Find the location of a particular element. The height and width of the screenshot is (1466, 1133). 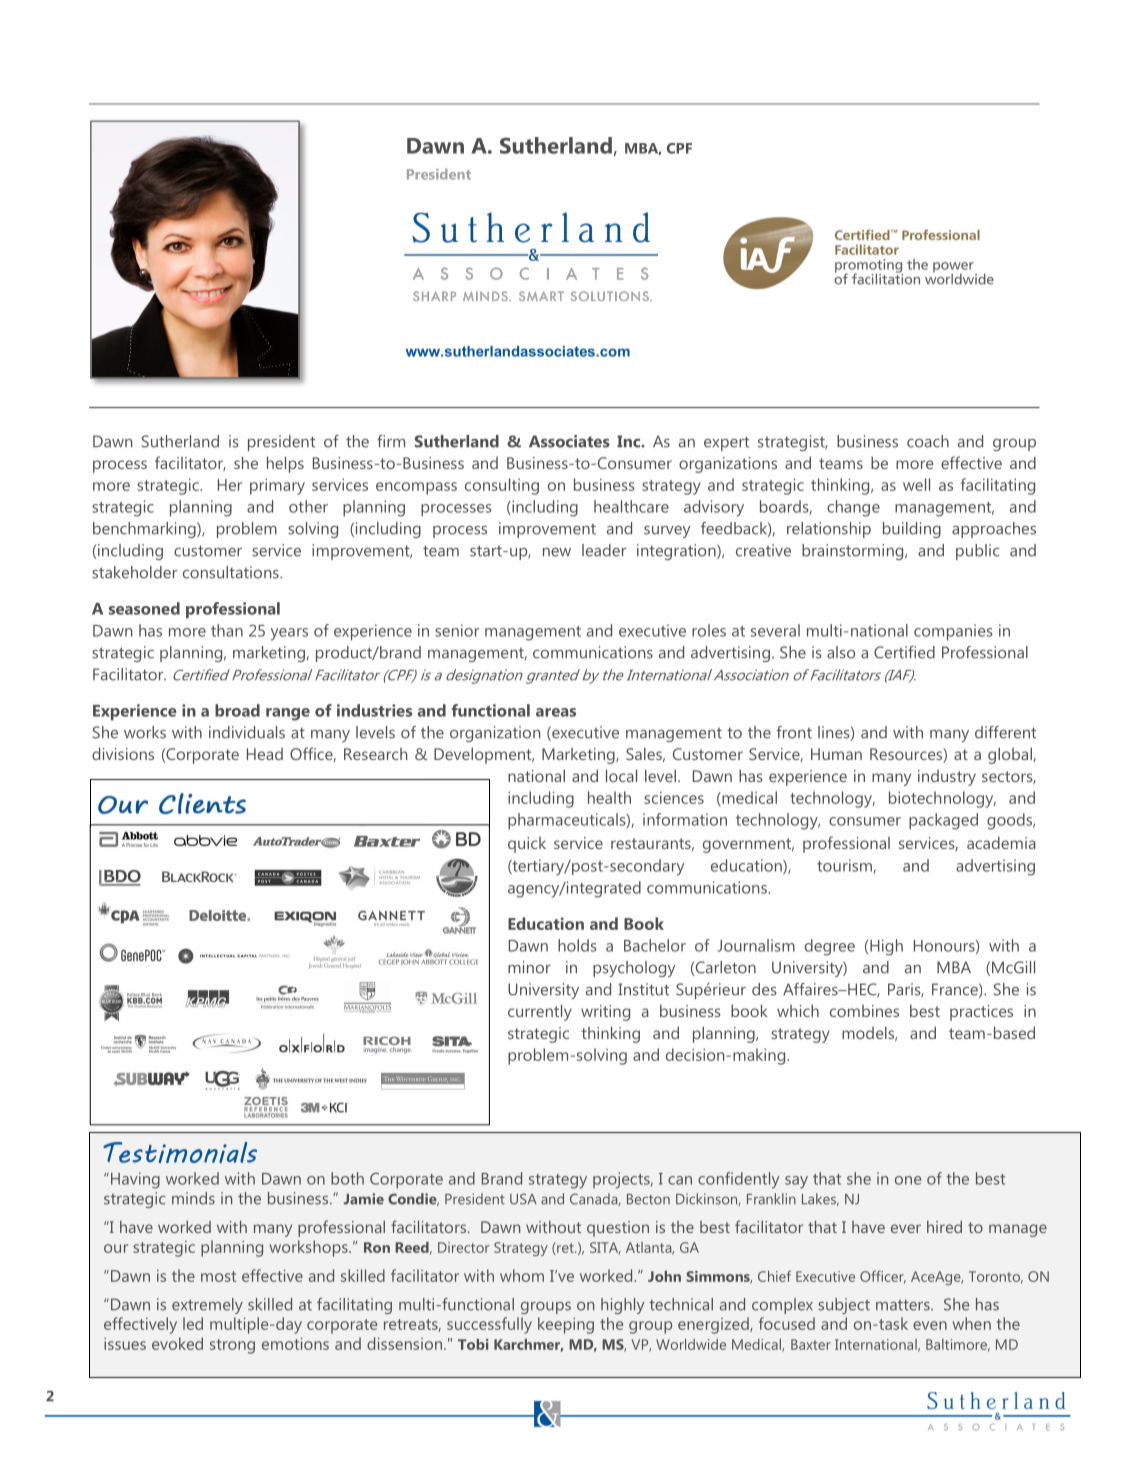

Testimonials is located at coordinates (180, 1152).
